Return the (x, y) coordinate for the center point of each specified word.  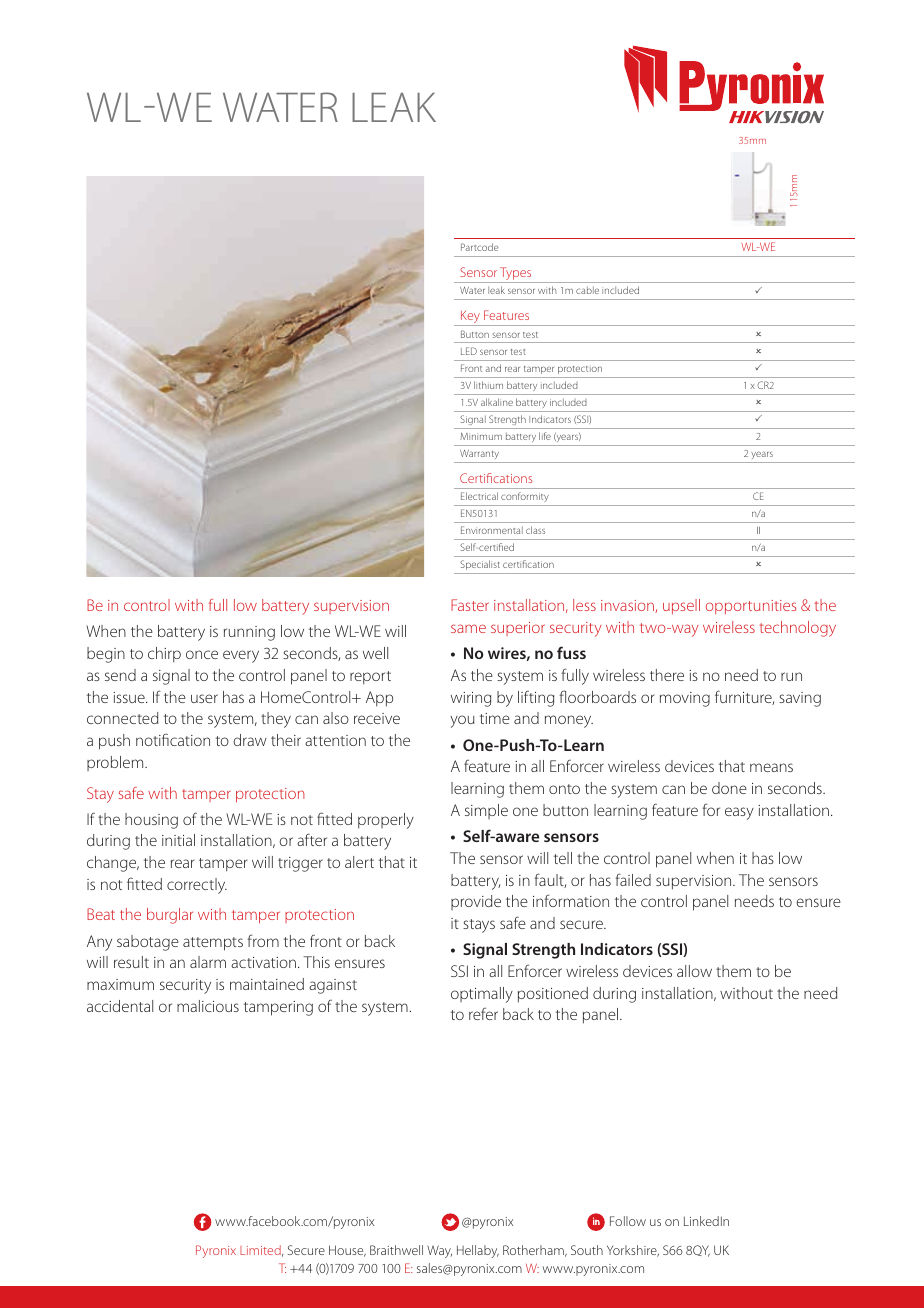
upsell (681, 606)
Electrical (479, 496)
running (249, 633)
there (667, 675)
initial (178, 840)
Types (516, 275)
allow (694, 971)
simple (486, 811)
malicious (208, 1006)
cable (587, 290)
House (347, 1251)
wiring (471, 699)
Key (470, 318)
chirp (164, 655)
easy (739, 813)
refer (483, 1013)
